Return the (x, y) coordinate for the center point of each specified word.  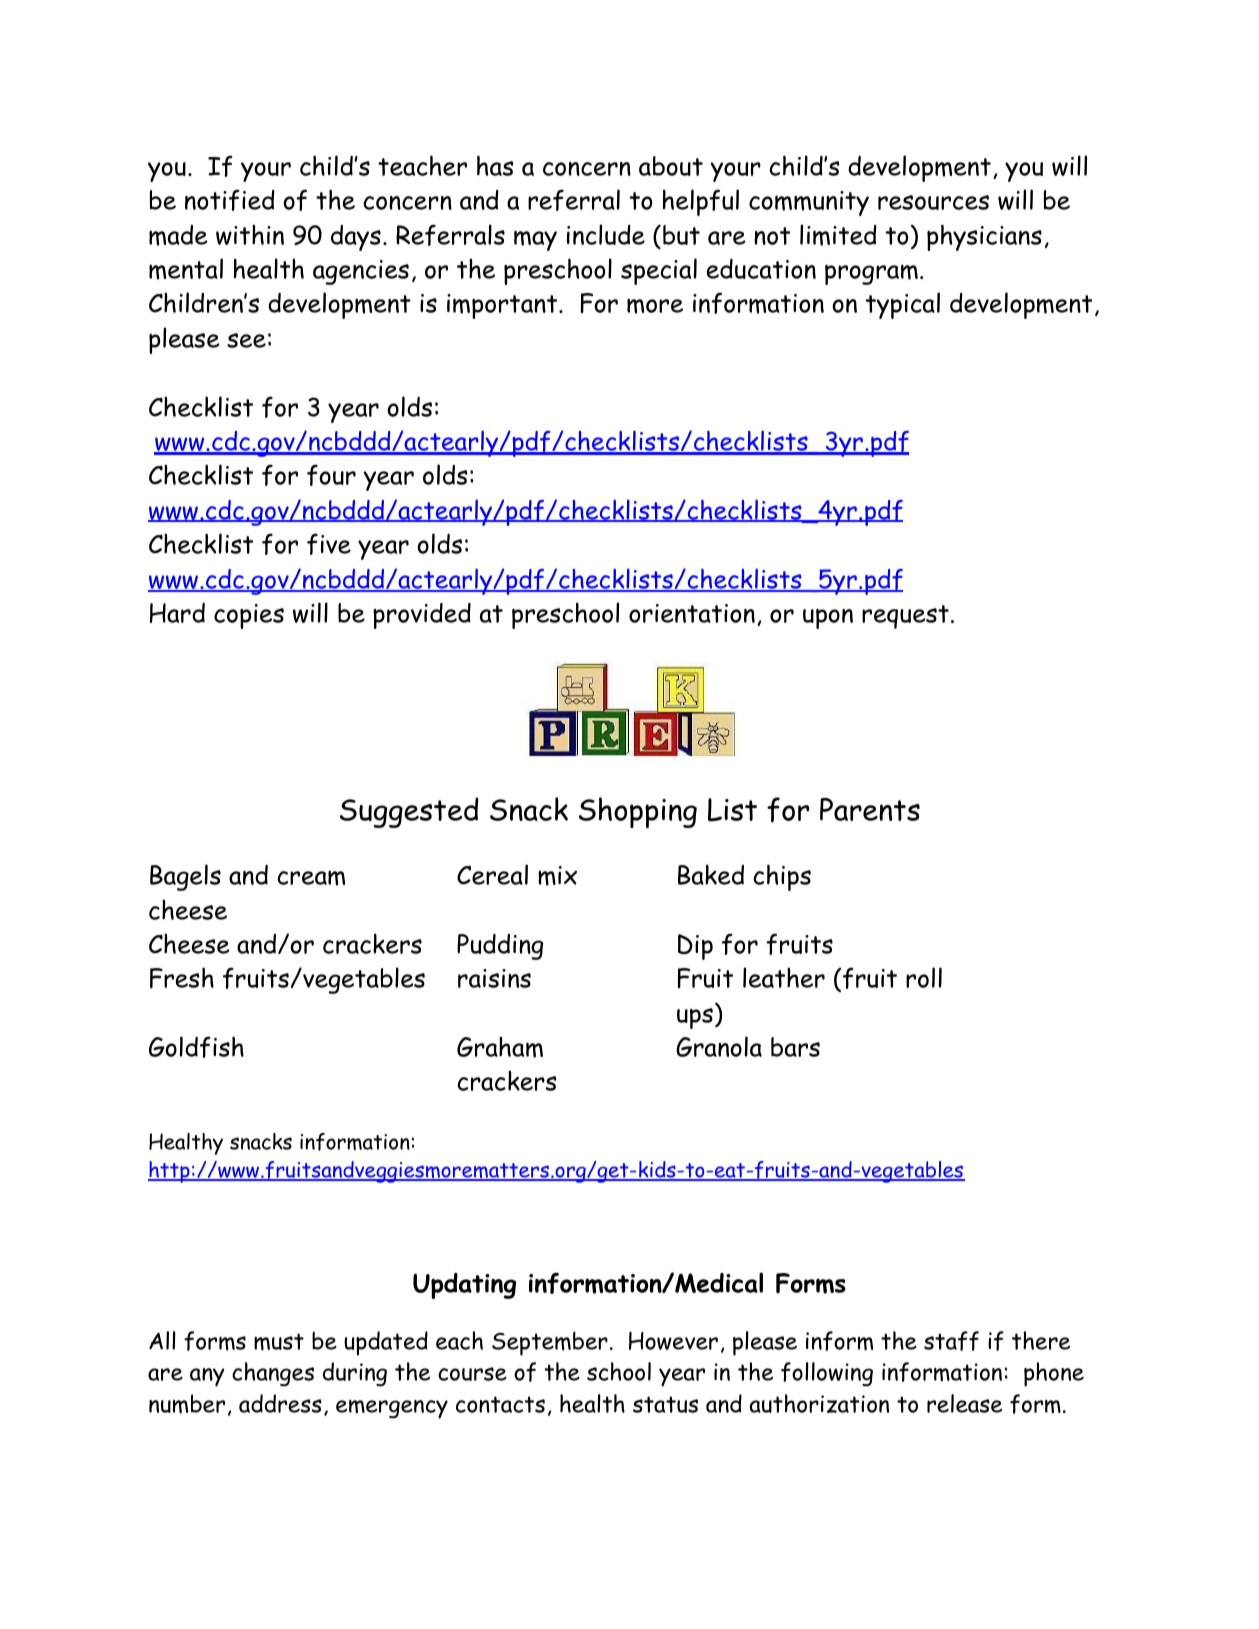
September (550, 1343)
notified (230, 200)
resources (933, 202)
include (606, 234)
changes (273, 1374)
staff (951, 1341)
